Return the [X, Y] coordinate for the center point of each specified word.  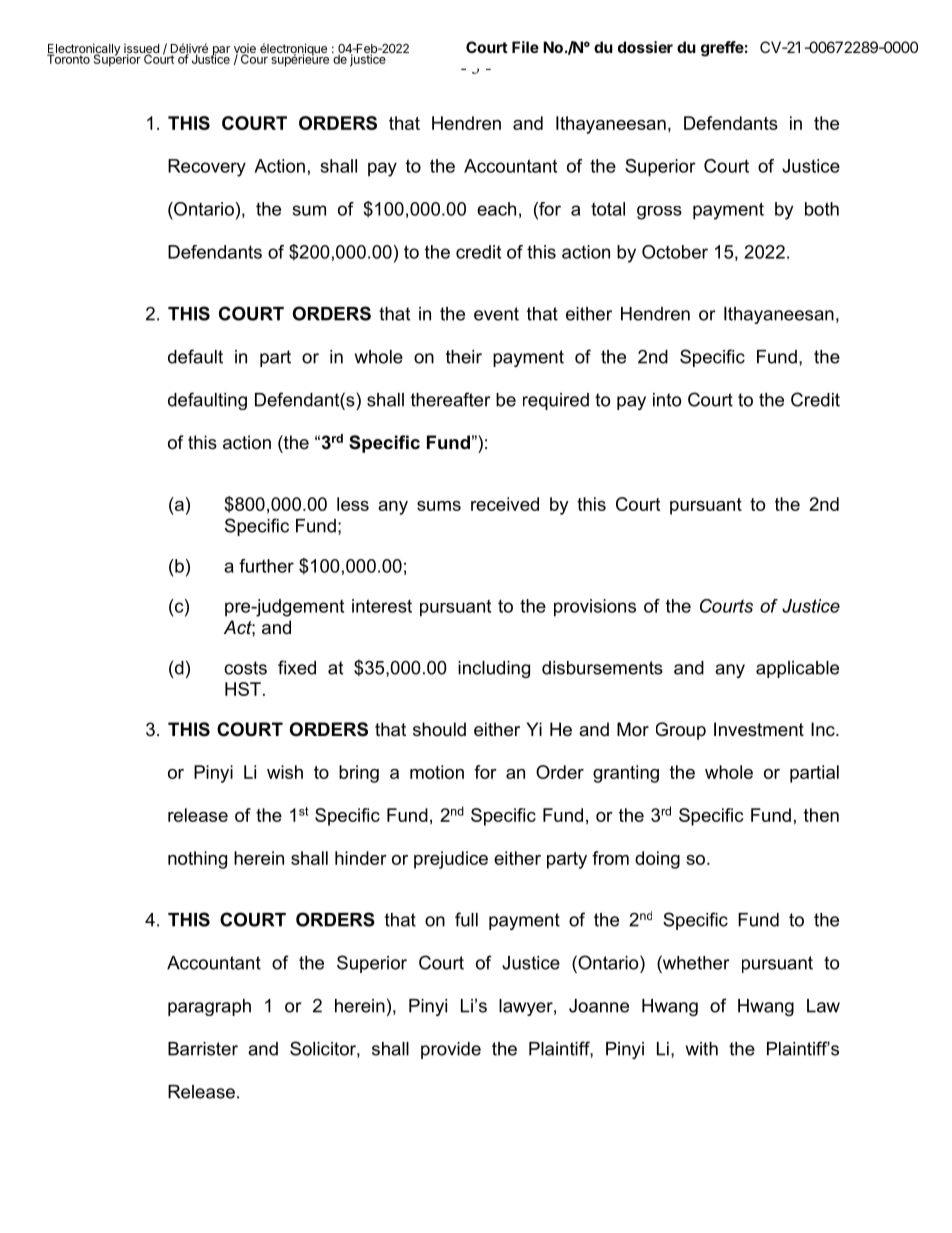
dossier [645, 47]
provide [451, 1050]
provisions [595, 608]
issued [141, 50]
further [266, 566]
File [525, 47]
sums [439, 506]
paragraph [209, 1007]
